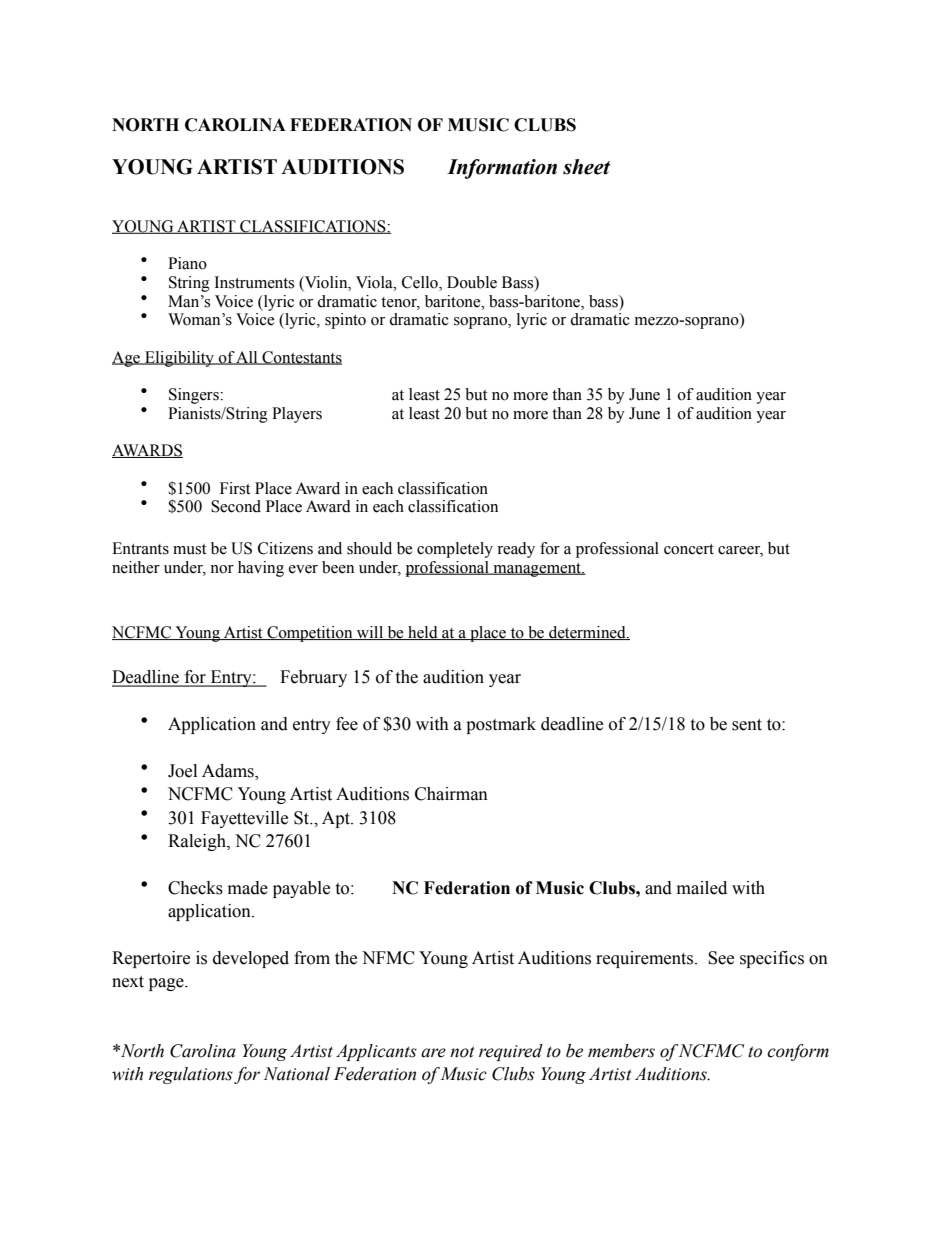 The image size is (952, 1233). I want to click on sheet, so click(586, 167).
